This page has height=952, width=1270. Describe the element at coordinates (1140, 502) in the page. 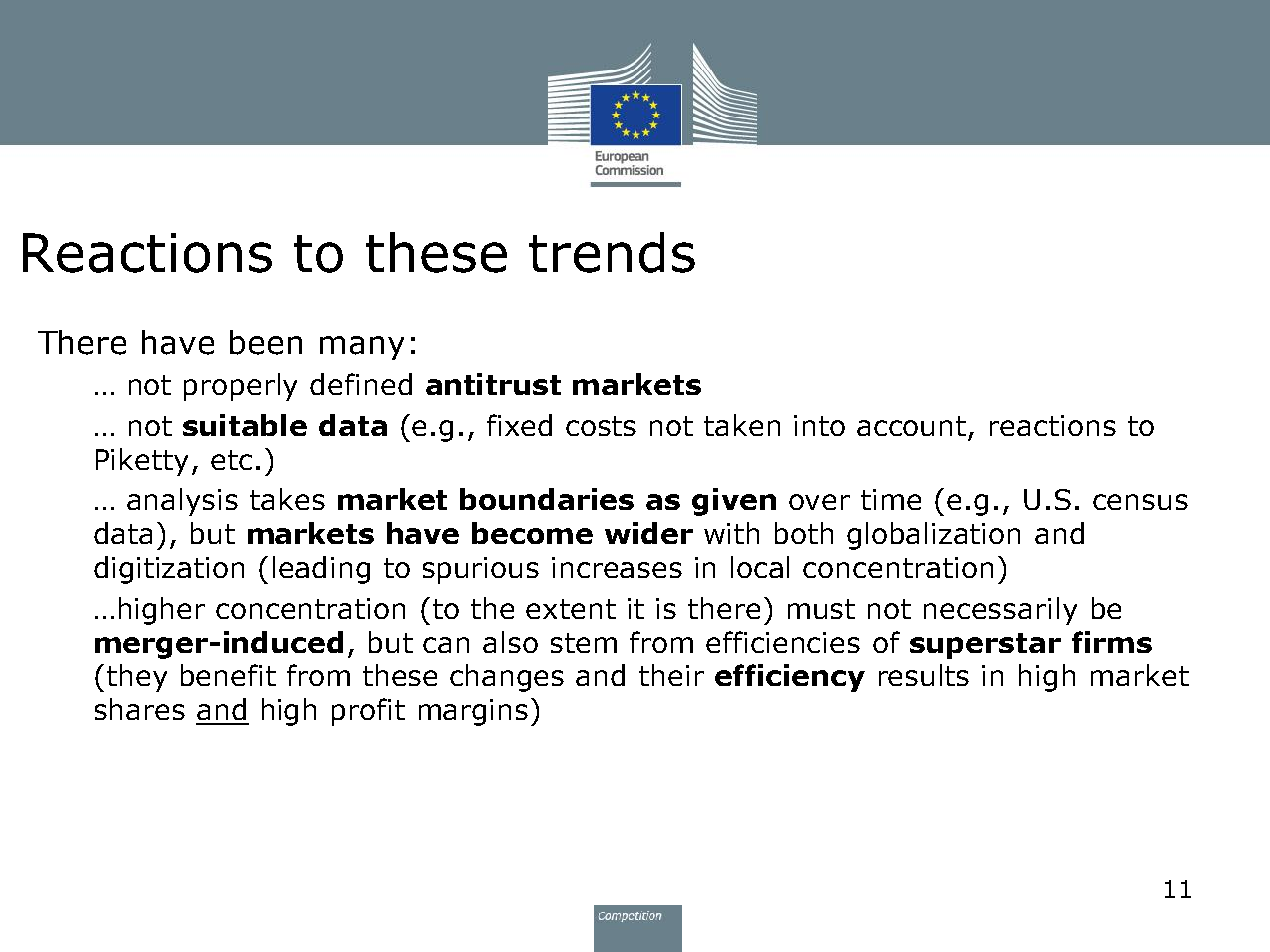

I see `census` at that location.
